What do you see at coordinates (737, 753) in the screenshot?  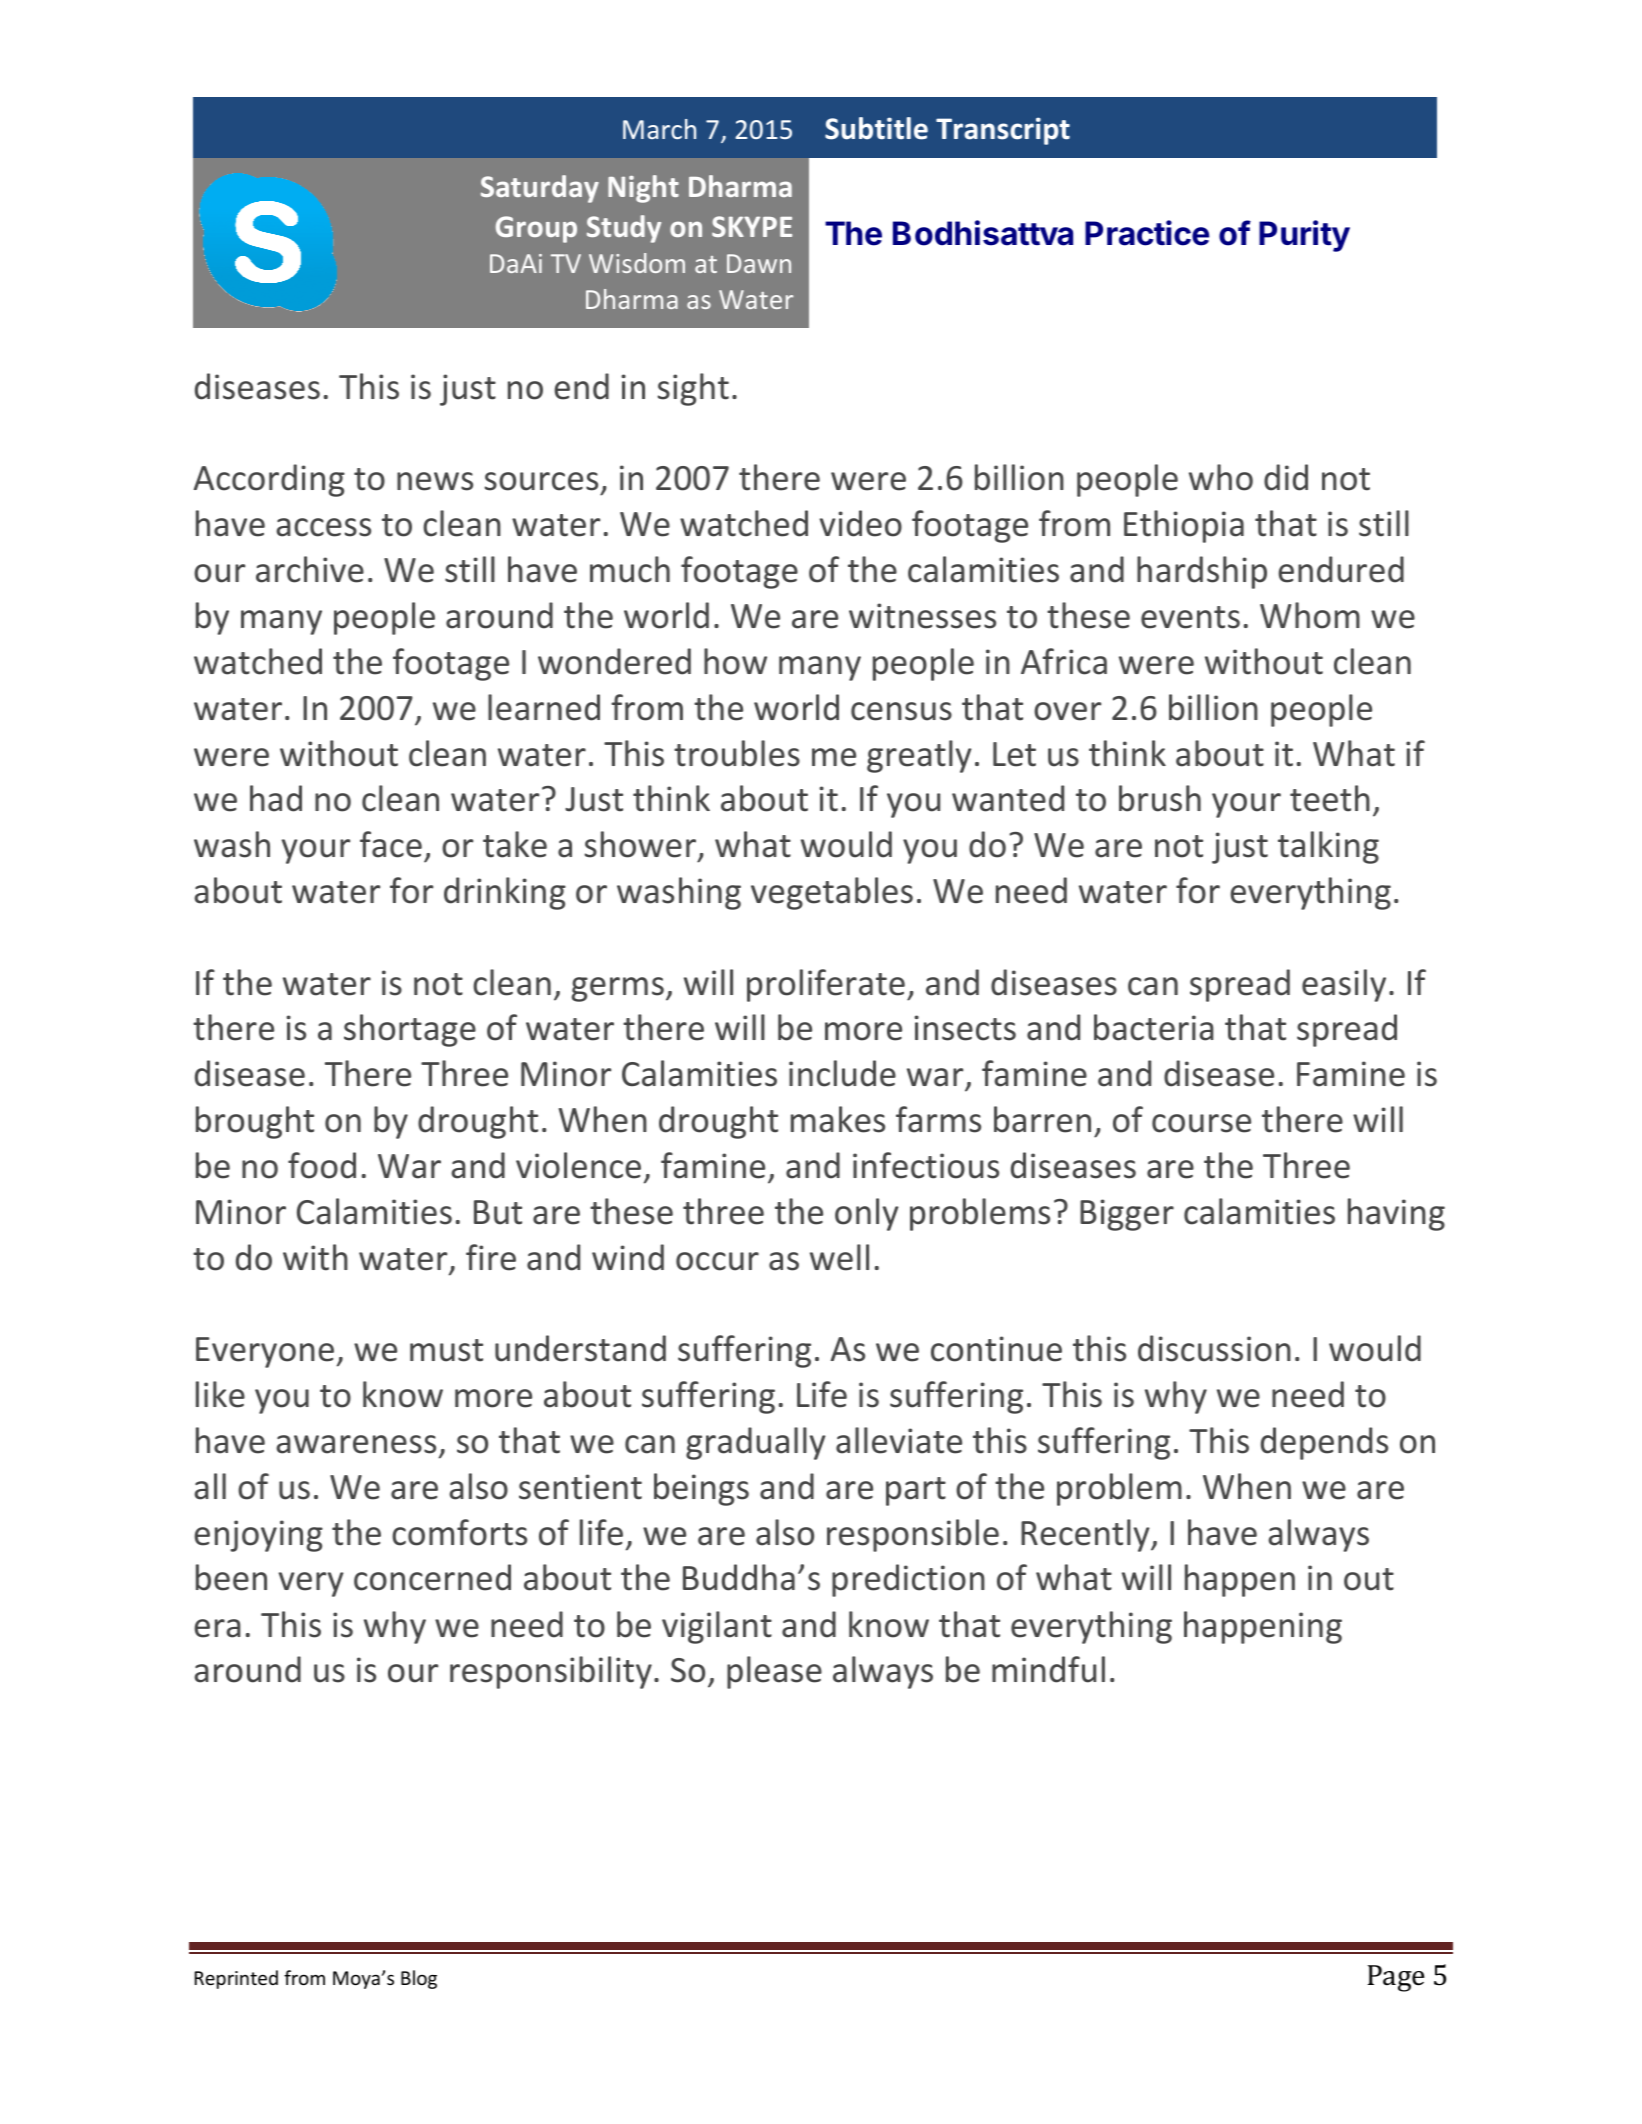 I see `troubles` at bounding box center [737, 753].
